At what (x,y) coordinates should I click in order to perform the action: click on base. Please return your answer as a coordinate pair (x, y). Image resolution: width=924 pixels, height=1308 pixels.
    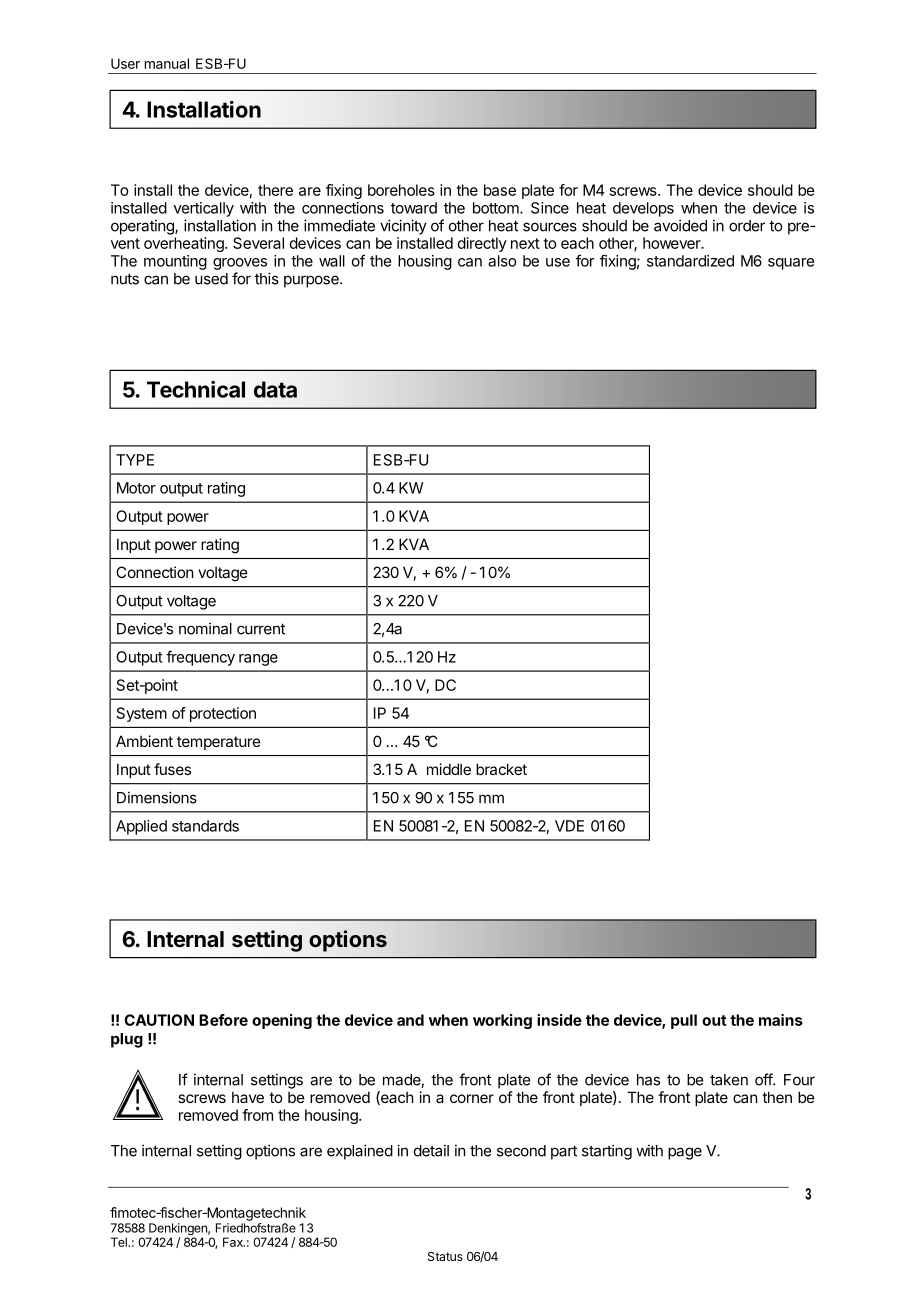
    Looking at the image, I should click on (500, 190).
